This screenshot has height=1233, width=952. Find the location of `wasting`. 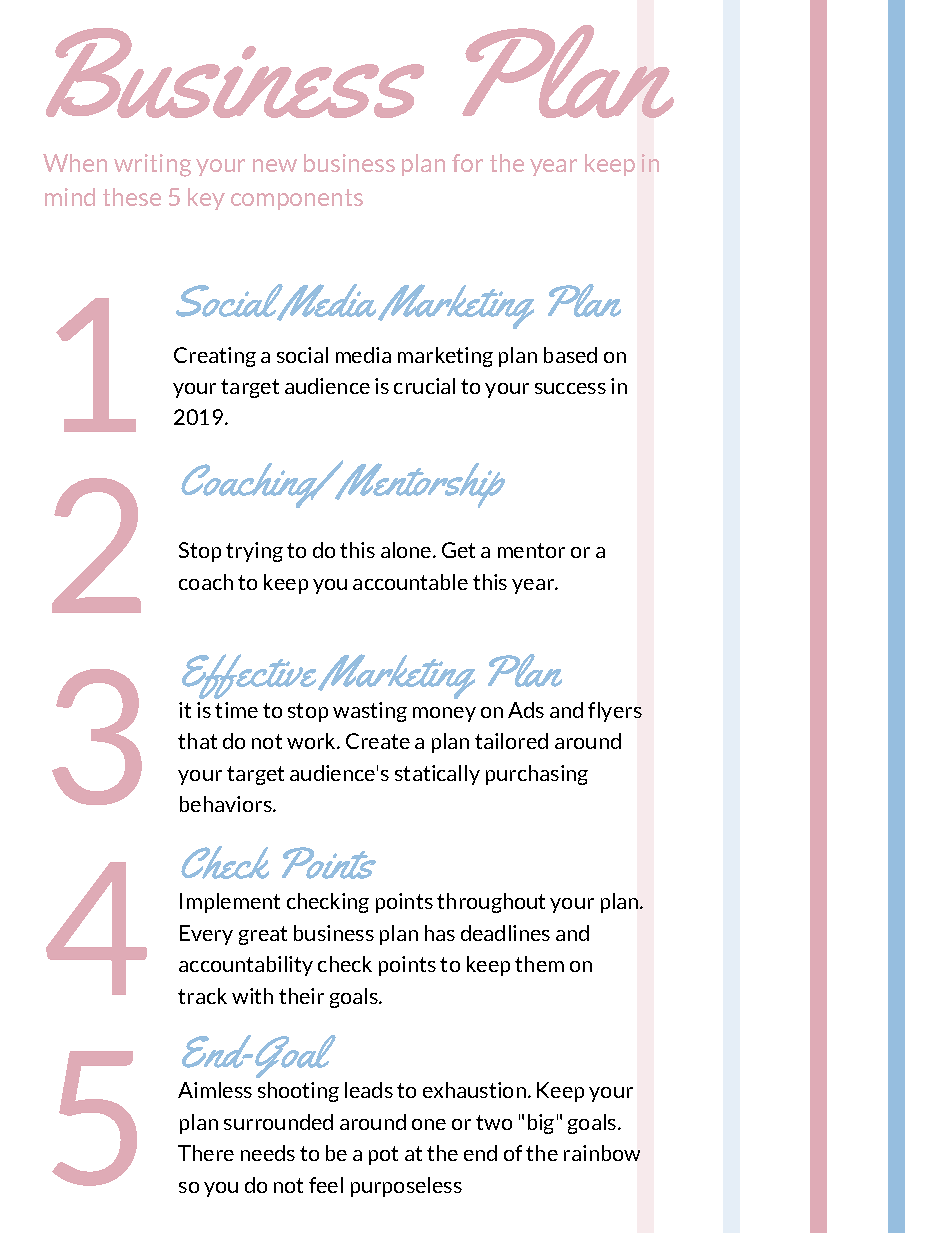

wasting is located at coordinates (370, 712).
